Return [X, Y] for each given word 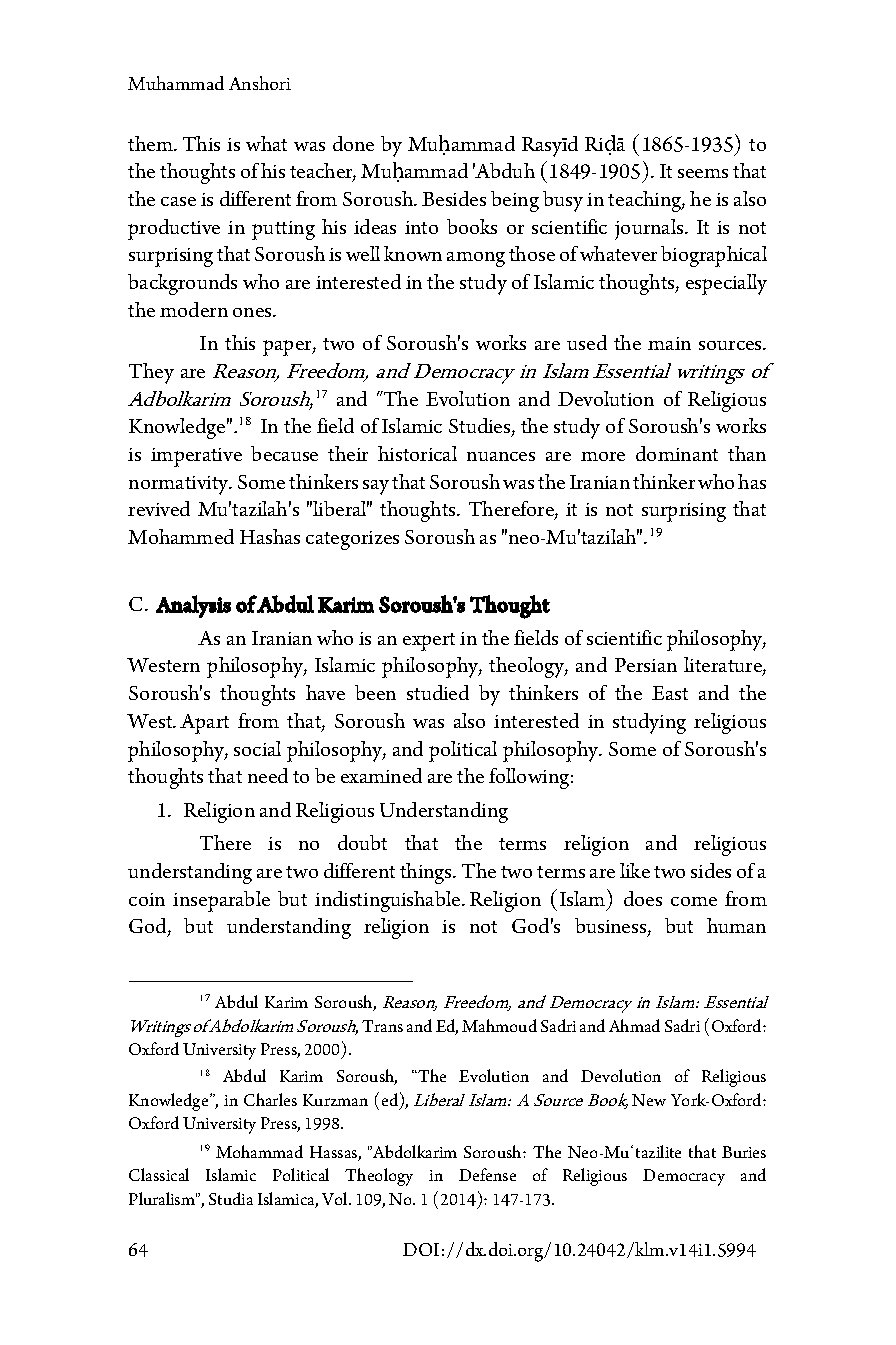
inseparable [221, 901]
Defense [487, 1174]
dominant [677, 453]
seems [703, 173]
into [421, 227]
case [178, 201]
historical [417, 453]
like [635, 870]
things [427, 873]
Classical [159, 1174]
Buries [744, 1152]
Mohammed [181, 536]
